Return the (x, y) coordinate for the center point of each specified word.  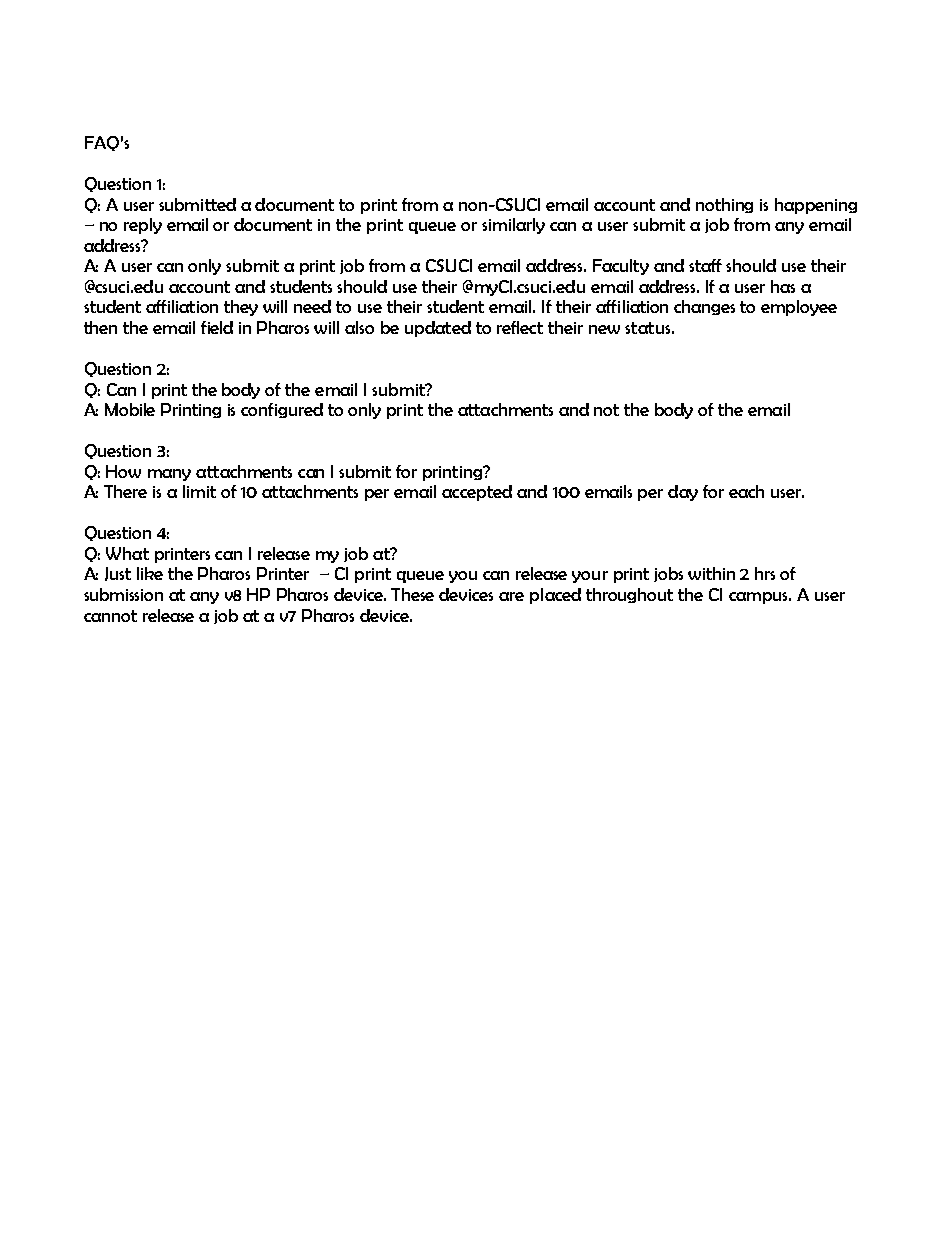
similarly (513, 226)
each (746, 491)
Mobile (130, 409)
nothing (724, 205)
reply (143, 226)
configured (282, 410)
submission (123, 594)
